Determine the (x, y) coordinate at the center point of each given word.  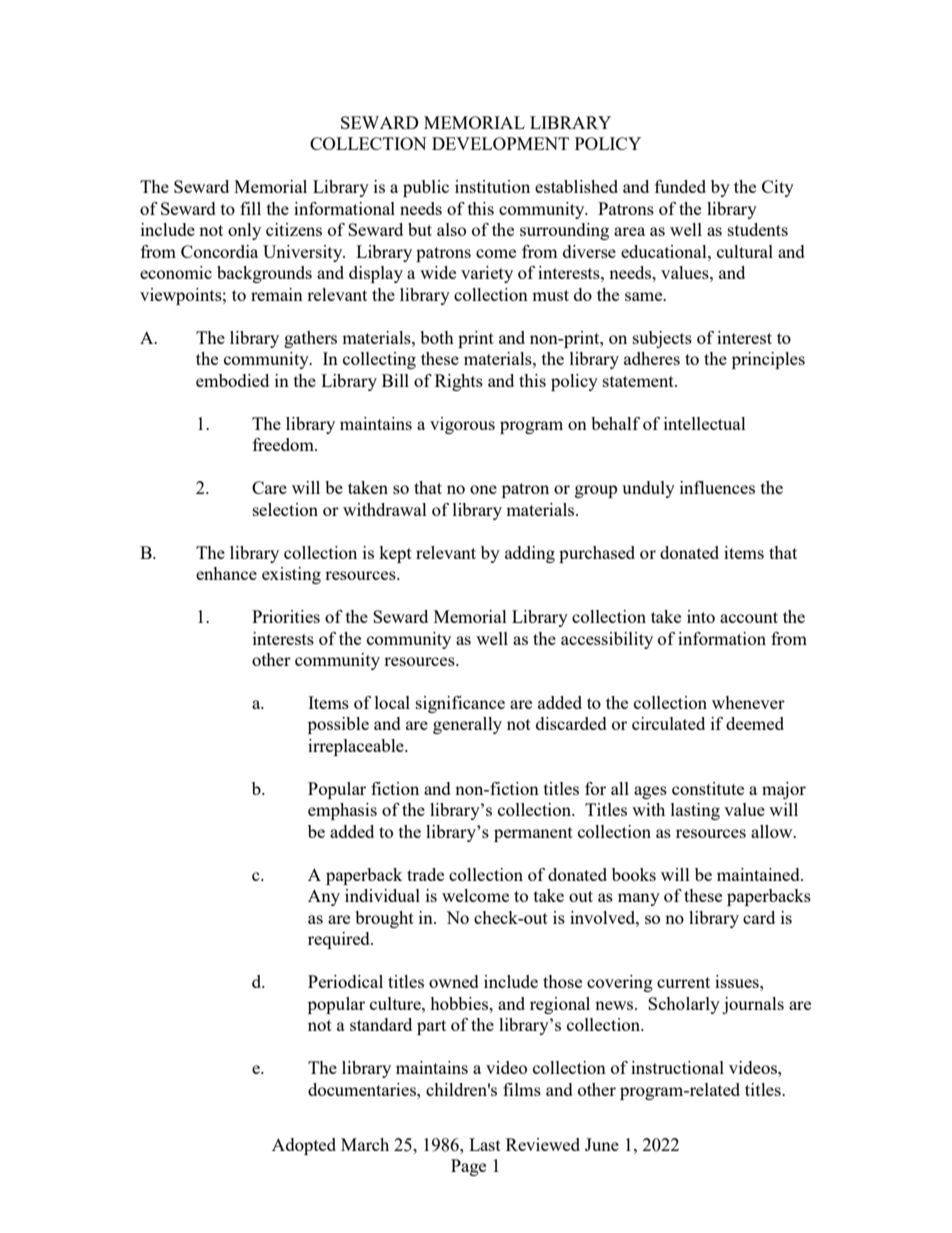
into (701, 616)
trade (425, 874)
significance (460, 704)
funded (680, 186)
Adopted (304, 1146)
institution (492, 186)
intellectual (705, 423)
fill (250, 208)
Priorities (286, 616)
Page (468, 1167)
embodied (232, 380)
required (340, 940)
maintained (759, 874)
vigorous (462, 425)
